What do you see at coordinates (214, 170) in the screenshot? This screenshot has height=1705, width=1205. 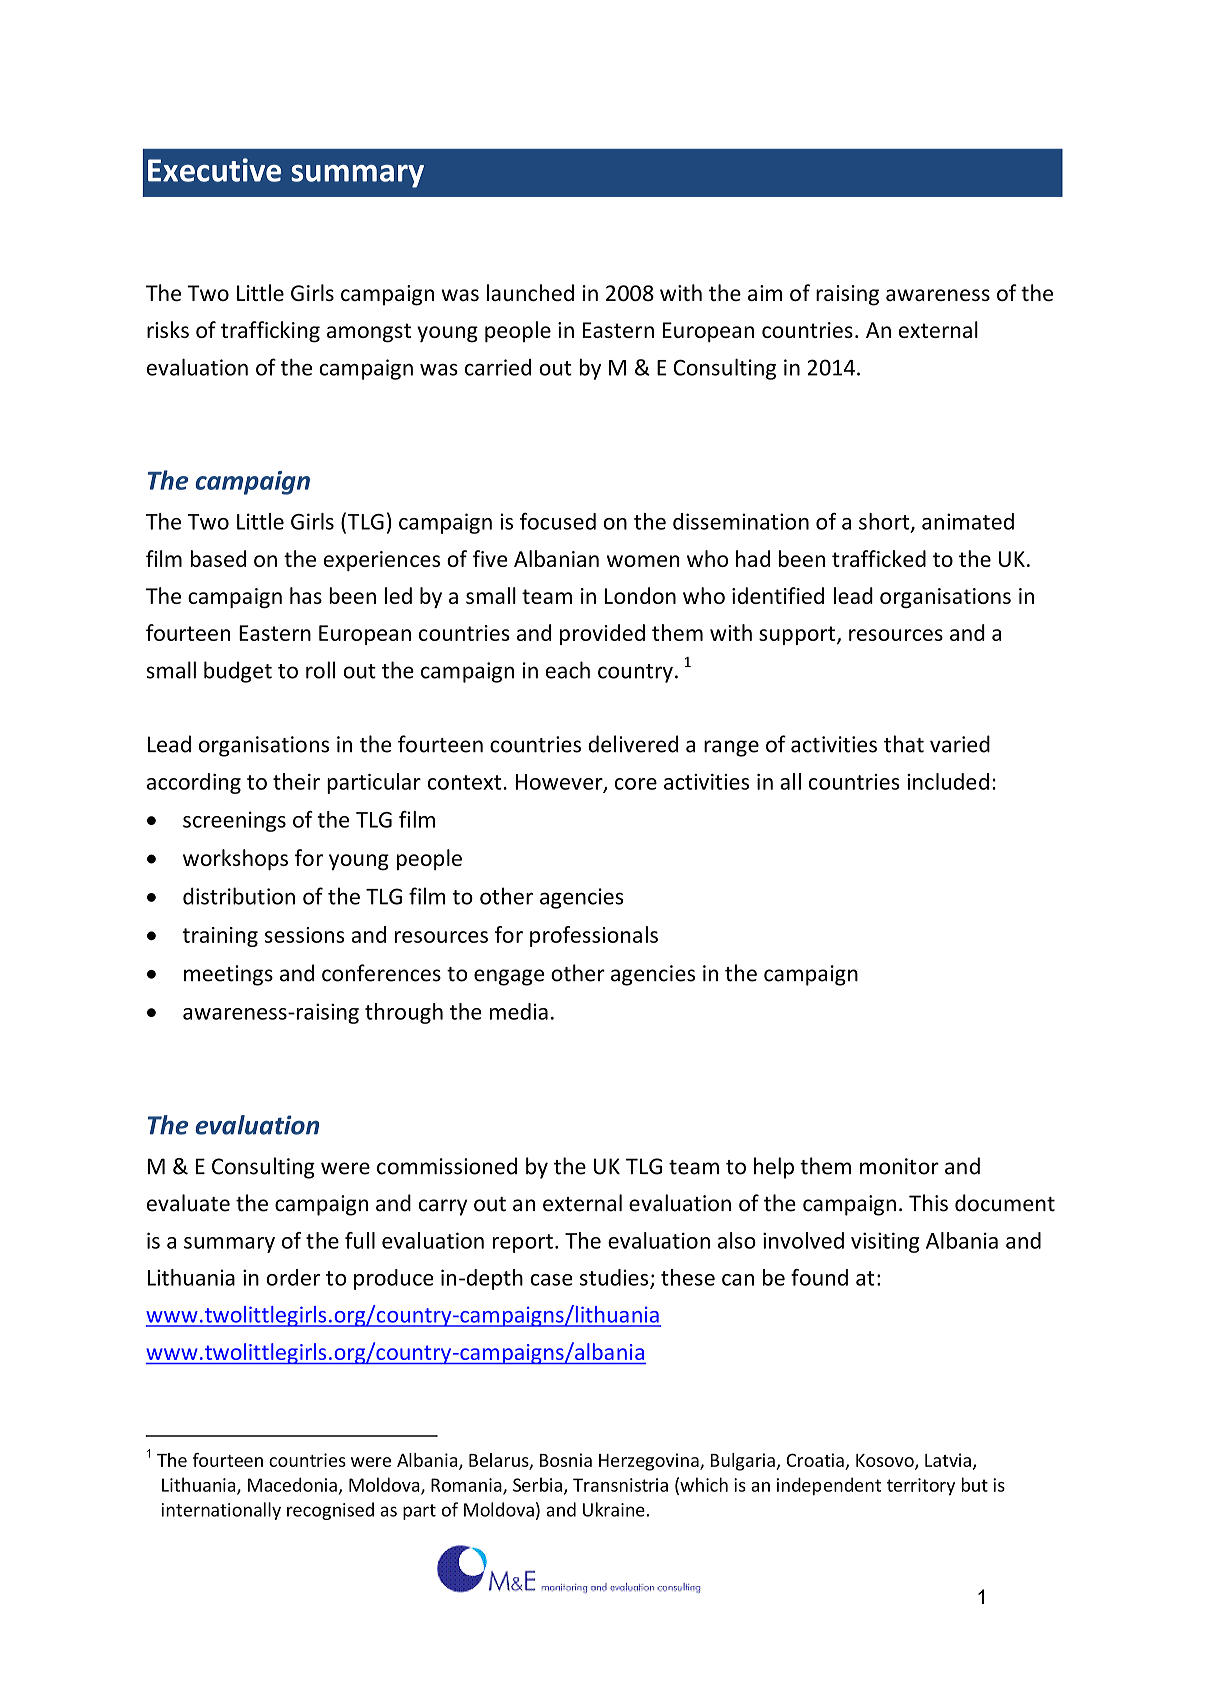 I see `Executive` at bounding box center [214, 170].
